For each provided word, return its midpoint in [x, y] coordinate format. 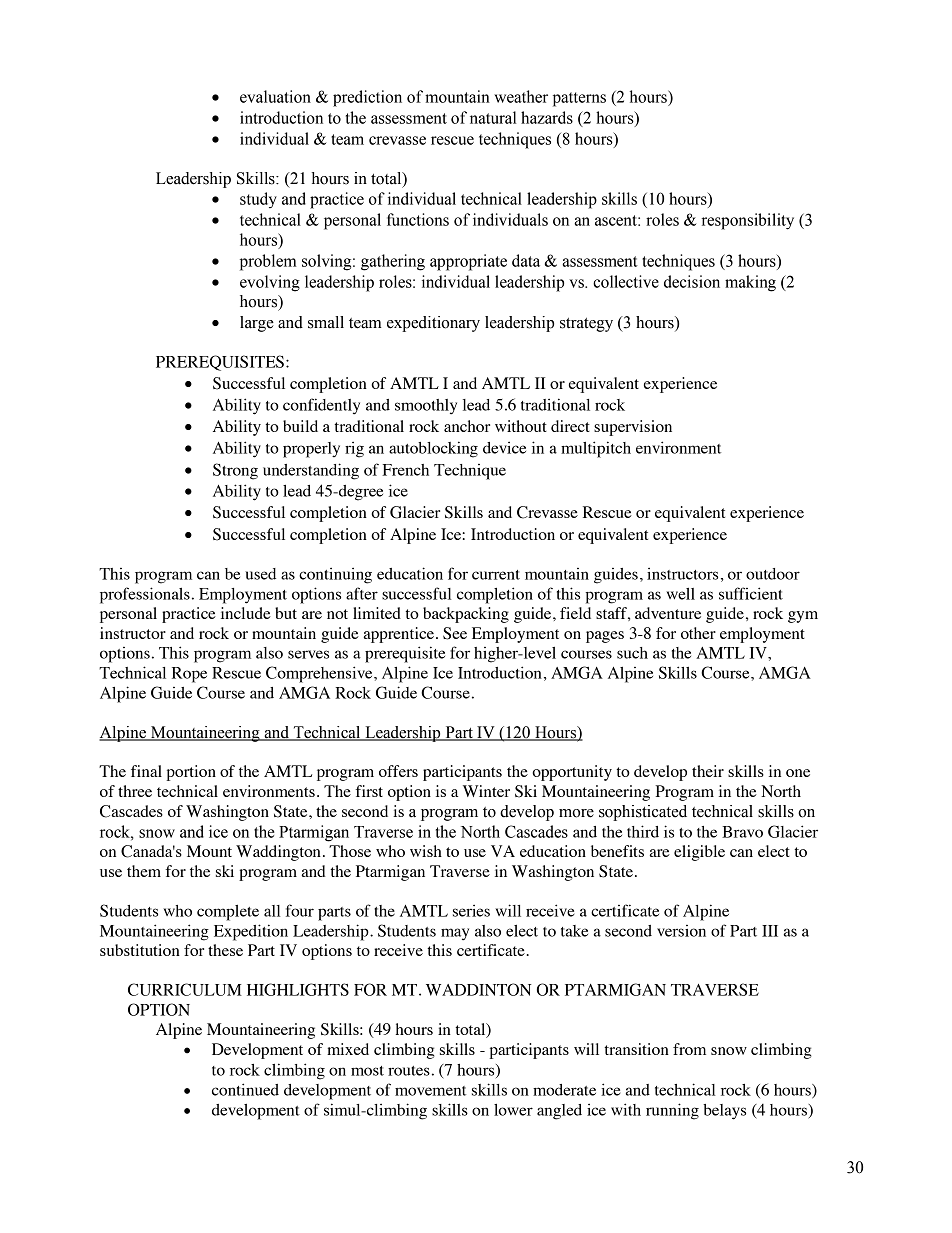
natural [493, 117]
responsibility [748, 221]
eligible [699, 853]
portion [191, 773]
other [698, 633]
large [257, 324]
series [471, 911]
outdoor [773, 574]
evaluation [275, 96]
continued [245, 1089]
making [750, 283]
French [405, 470]
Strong [235, 471]
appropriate [468, 262]
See [455, 633]
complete [228, 913]
